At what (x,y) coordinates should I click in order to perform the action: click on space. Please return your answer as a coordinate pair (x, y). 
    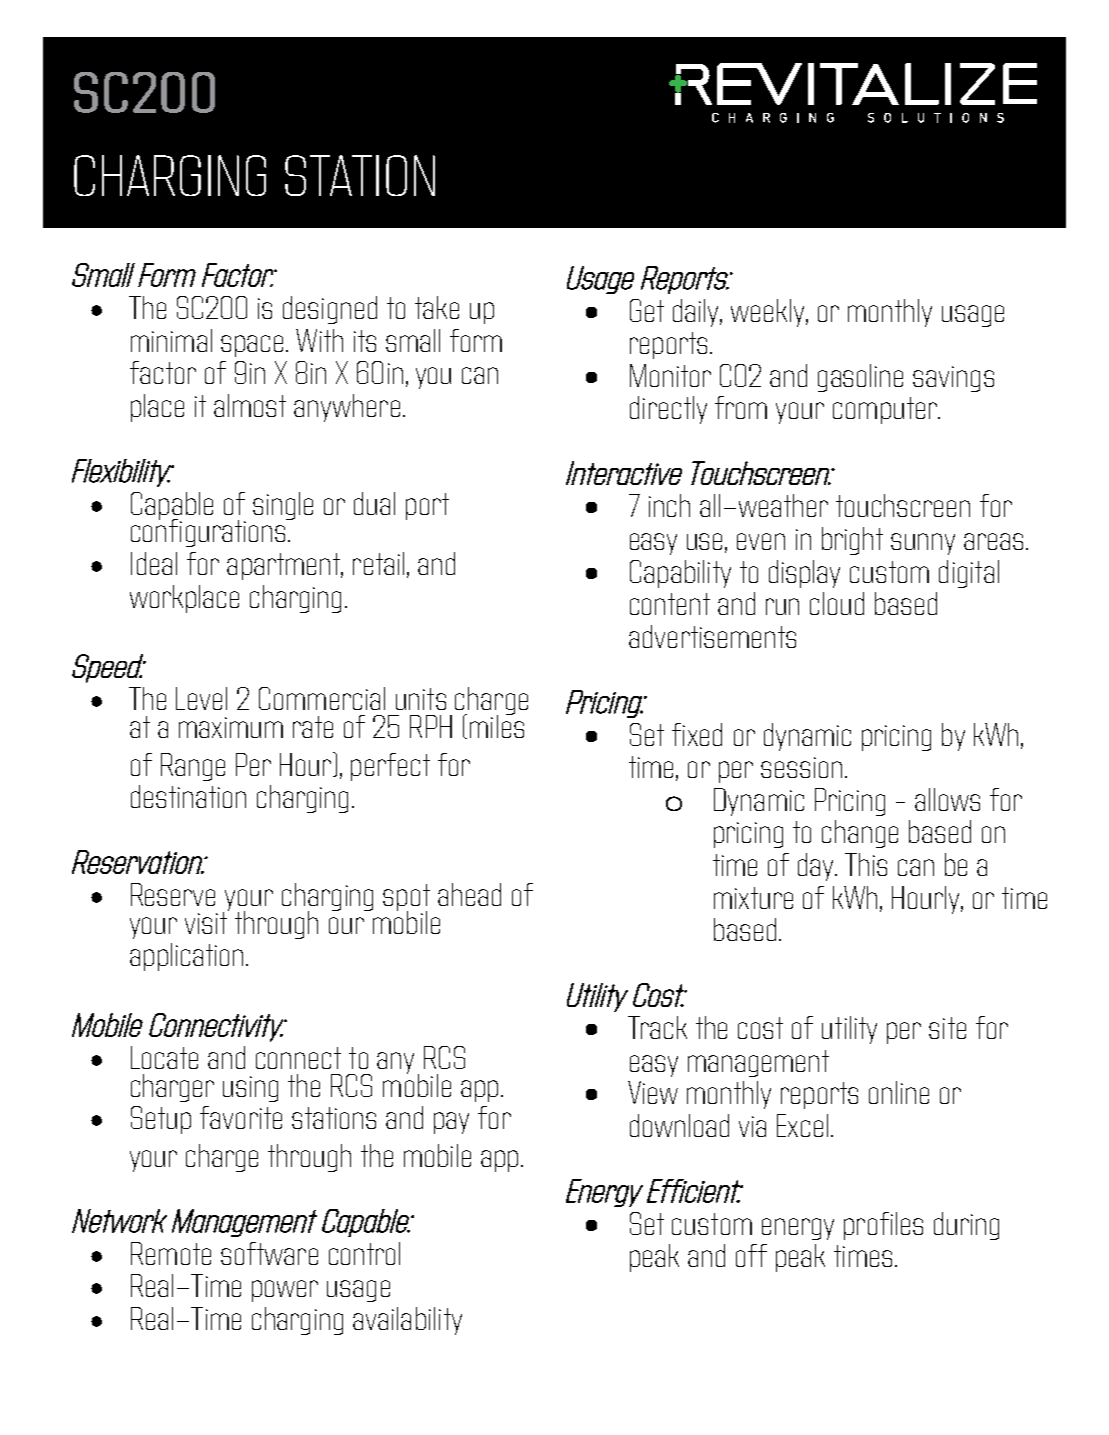
    Looking at the image, I should click on (254, 346).
